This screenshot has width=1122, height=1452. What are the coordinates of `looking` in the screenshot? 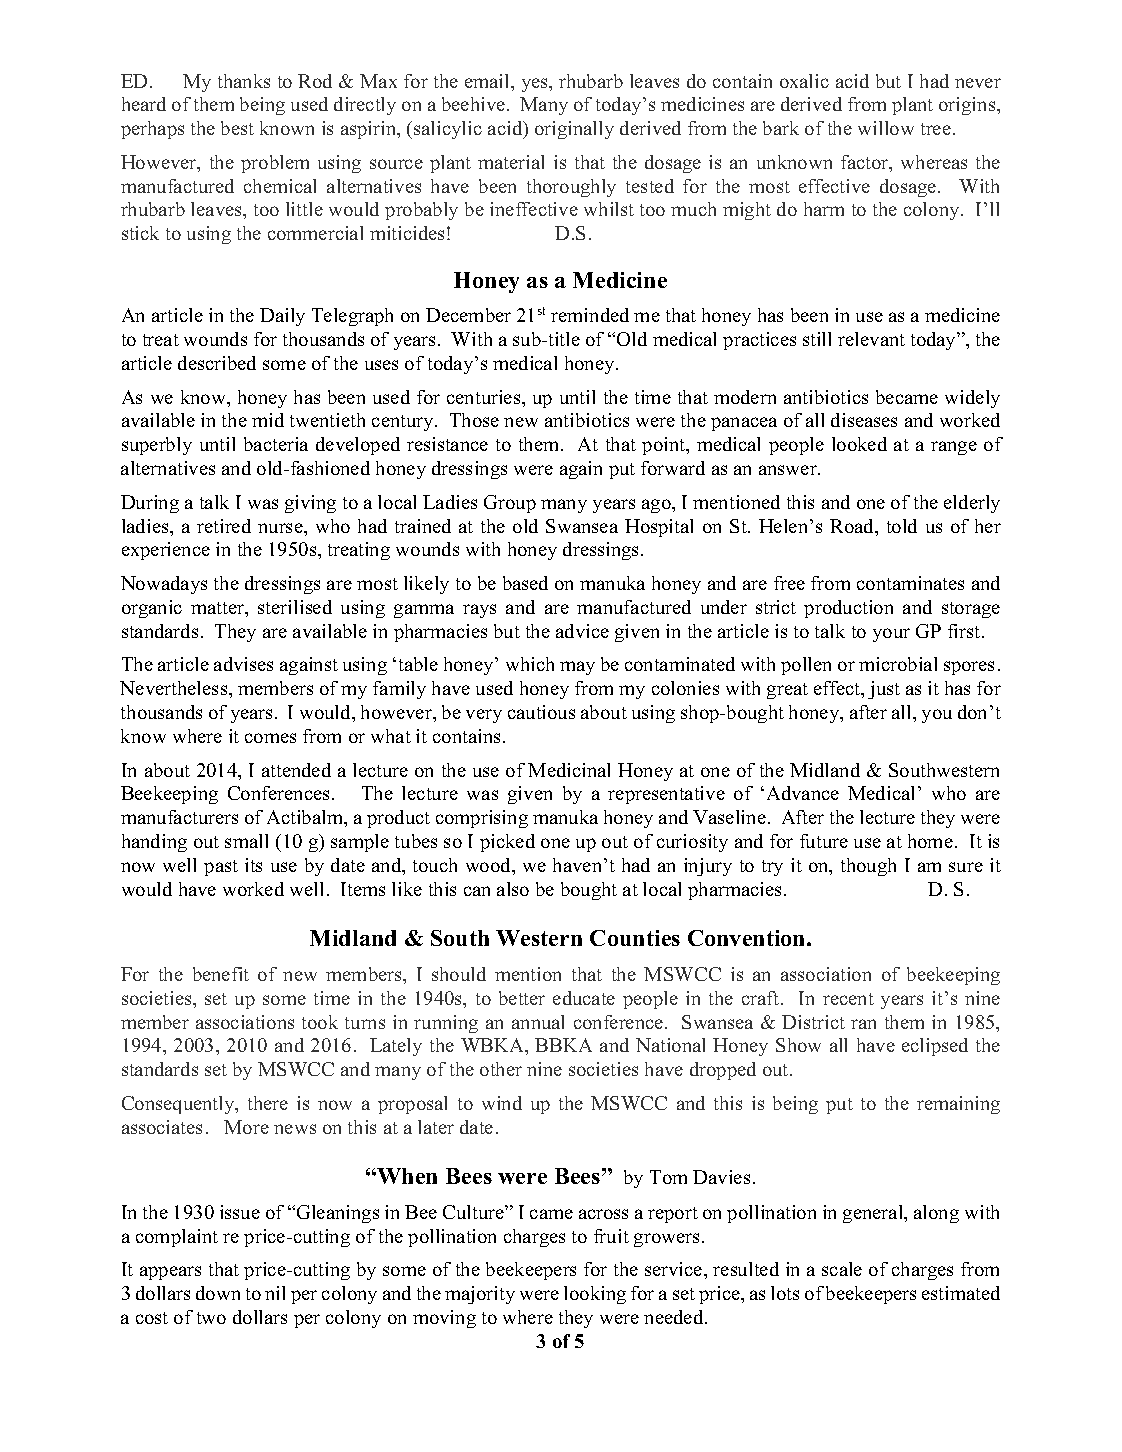 It's located at (595, 1295).
